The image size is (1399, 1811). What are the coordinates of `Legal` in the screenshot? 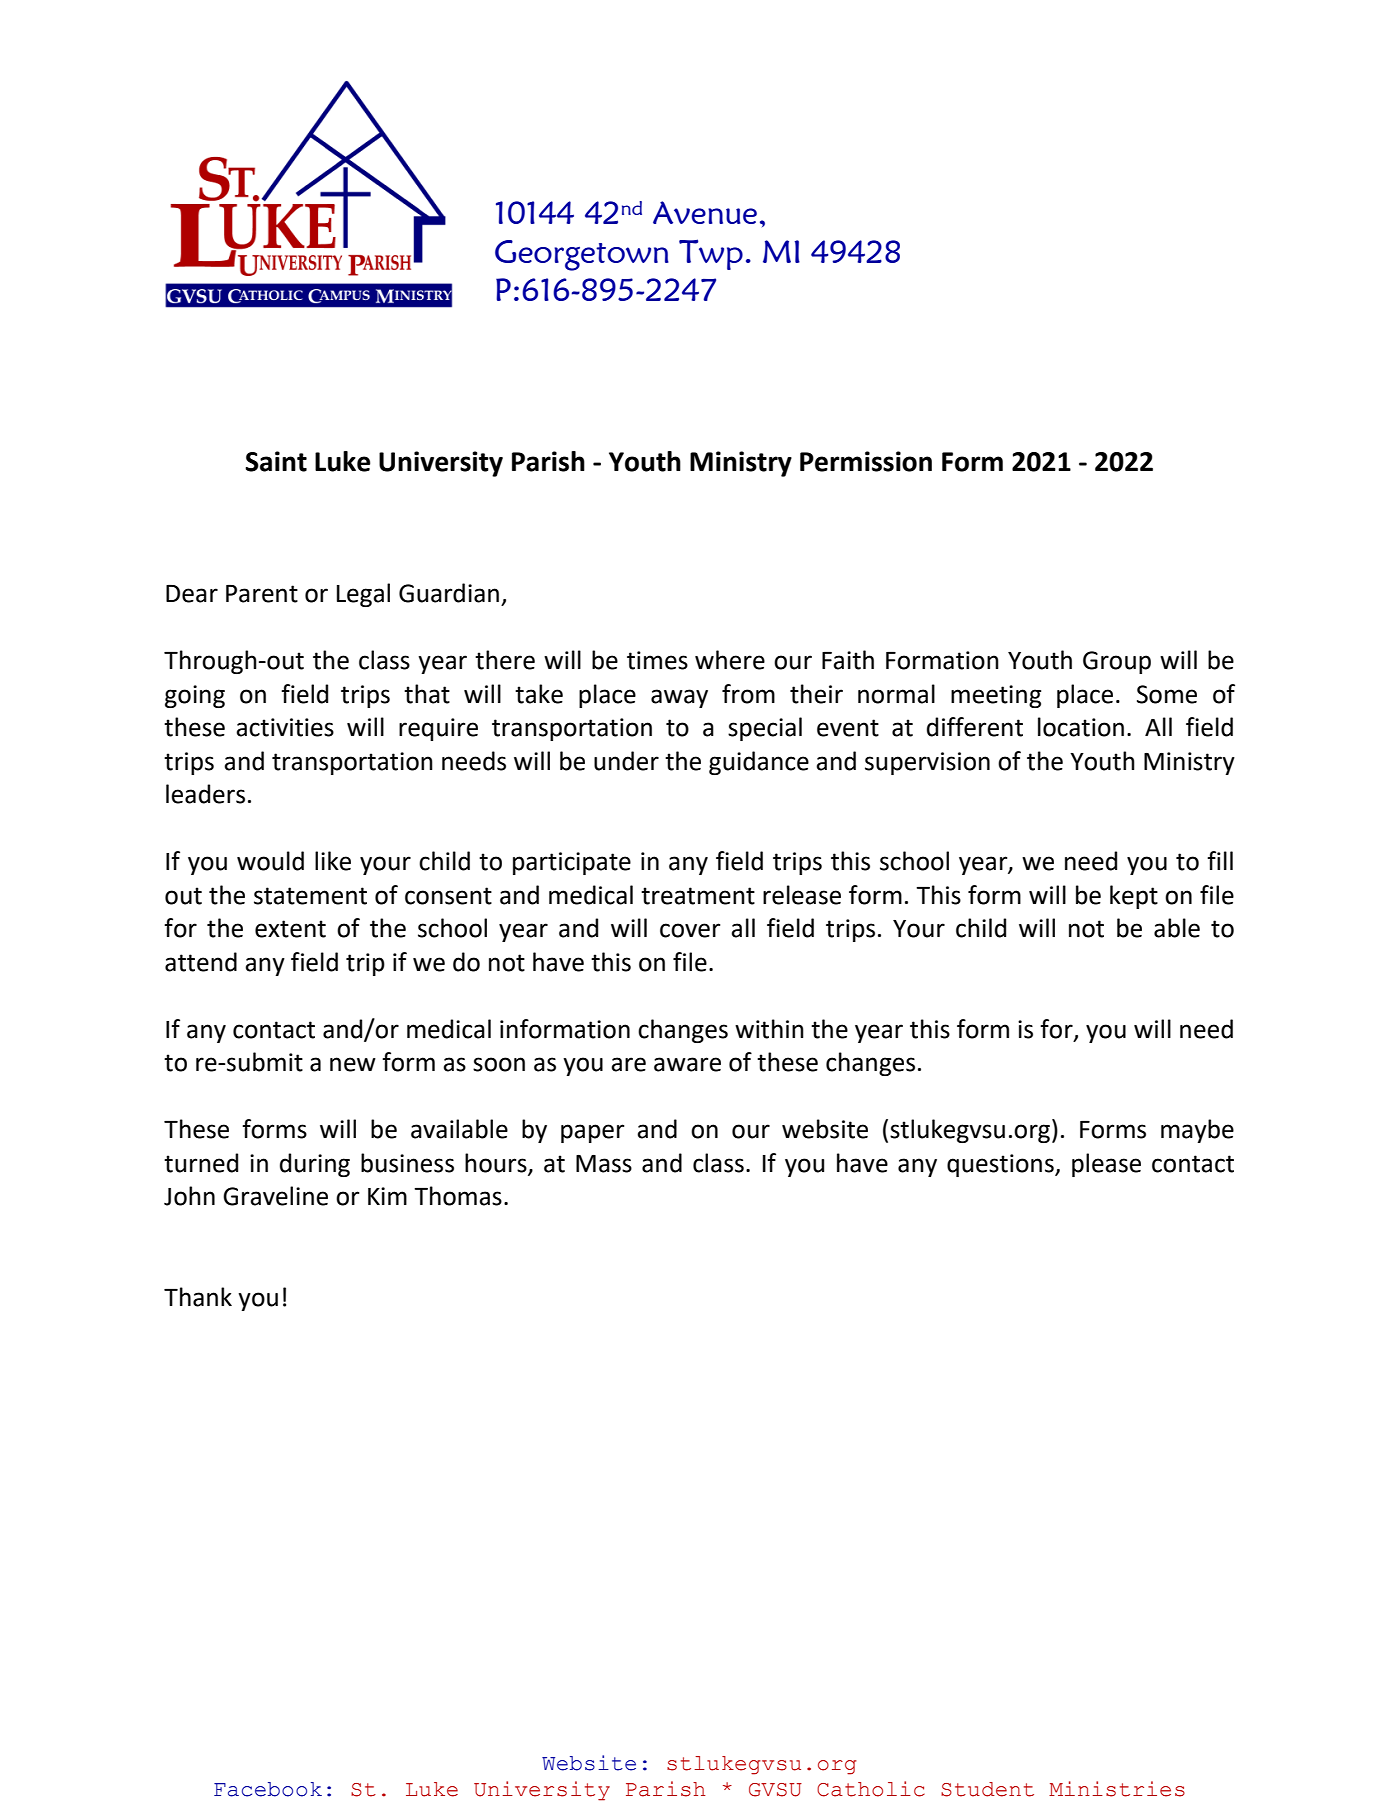 It's located at (363, 595).
